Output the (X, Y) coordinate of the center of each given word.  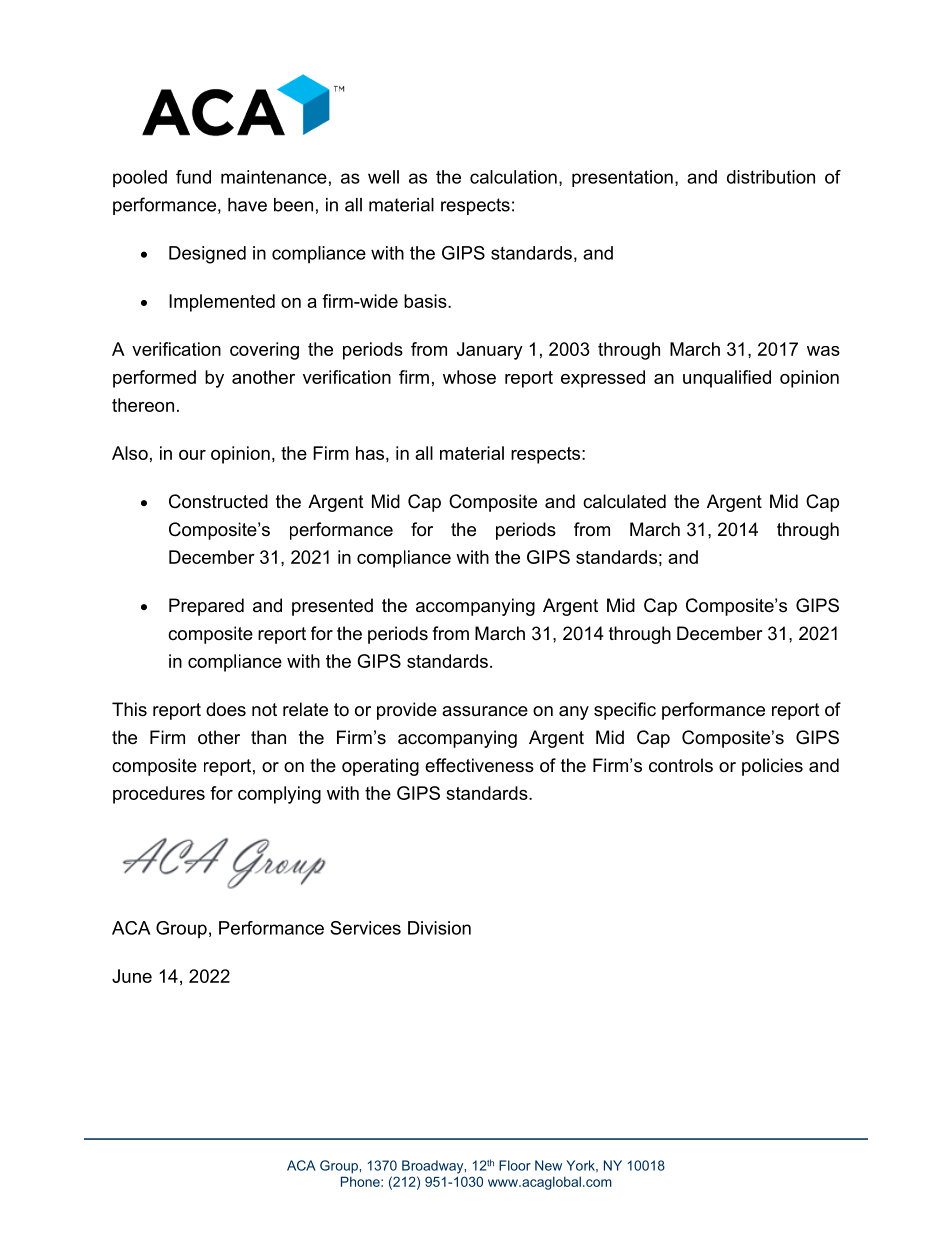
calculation (513, 177)
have (247, 205)
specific (625, 711)
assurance (485, 711)
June (132, 976)
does (226, 709)
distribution (771, 177)
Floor (515, 1165)
